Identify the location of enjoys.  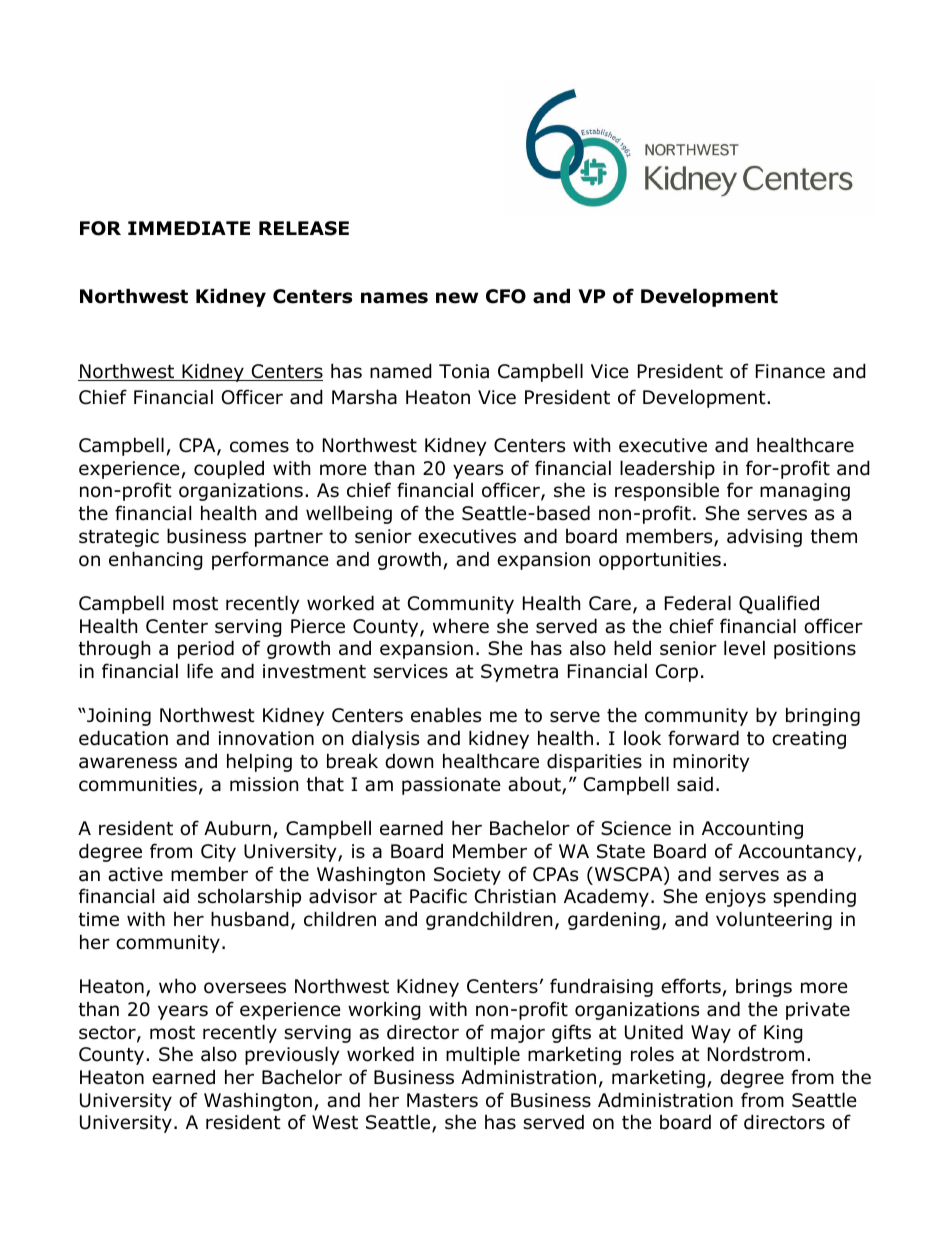
(735, 898).
